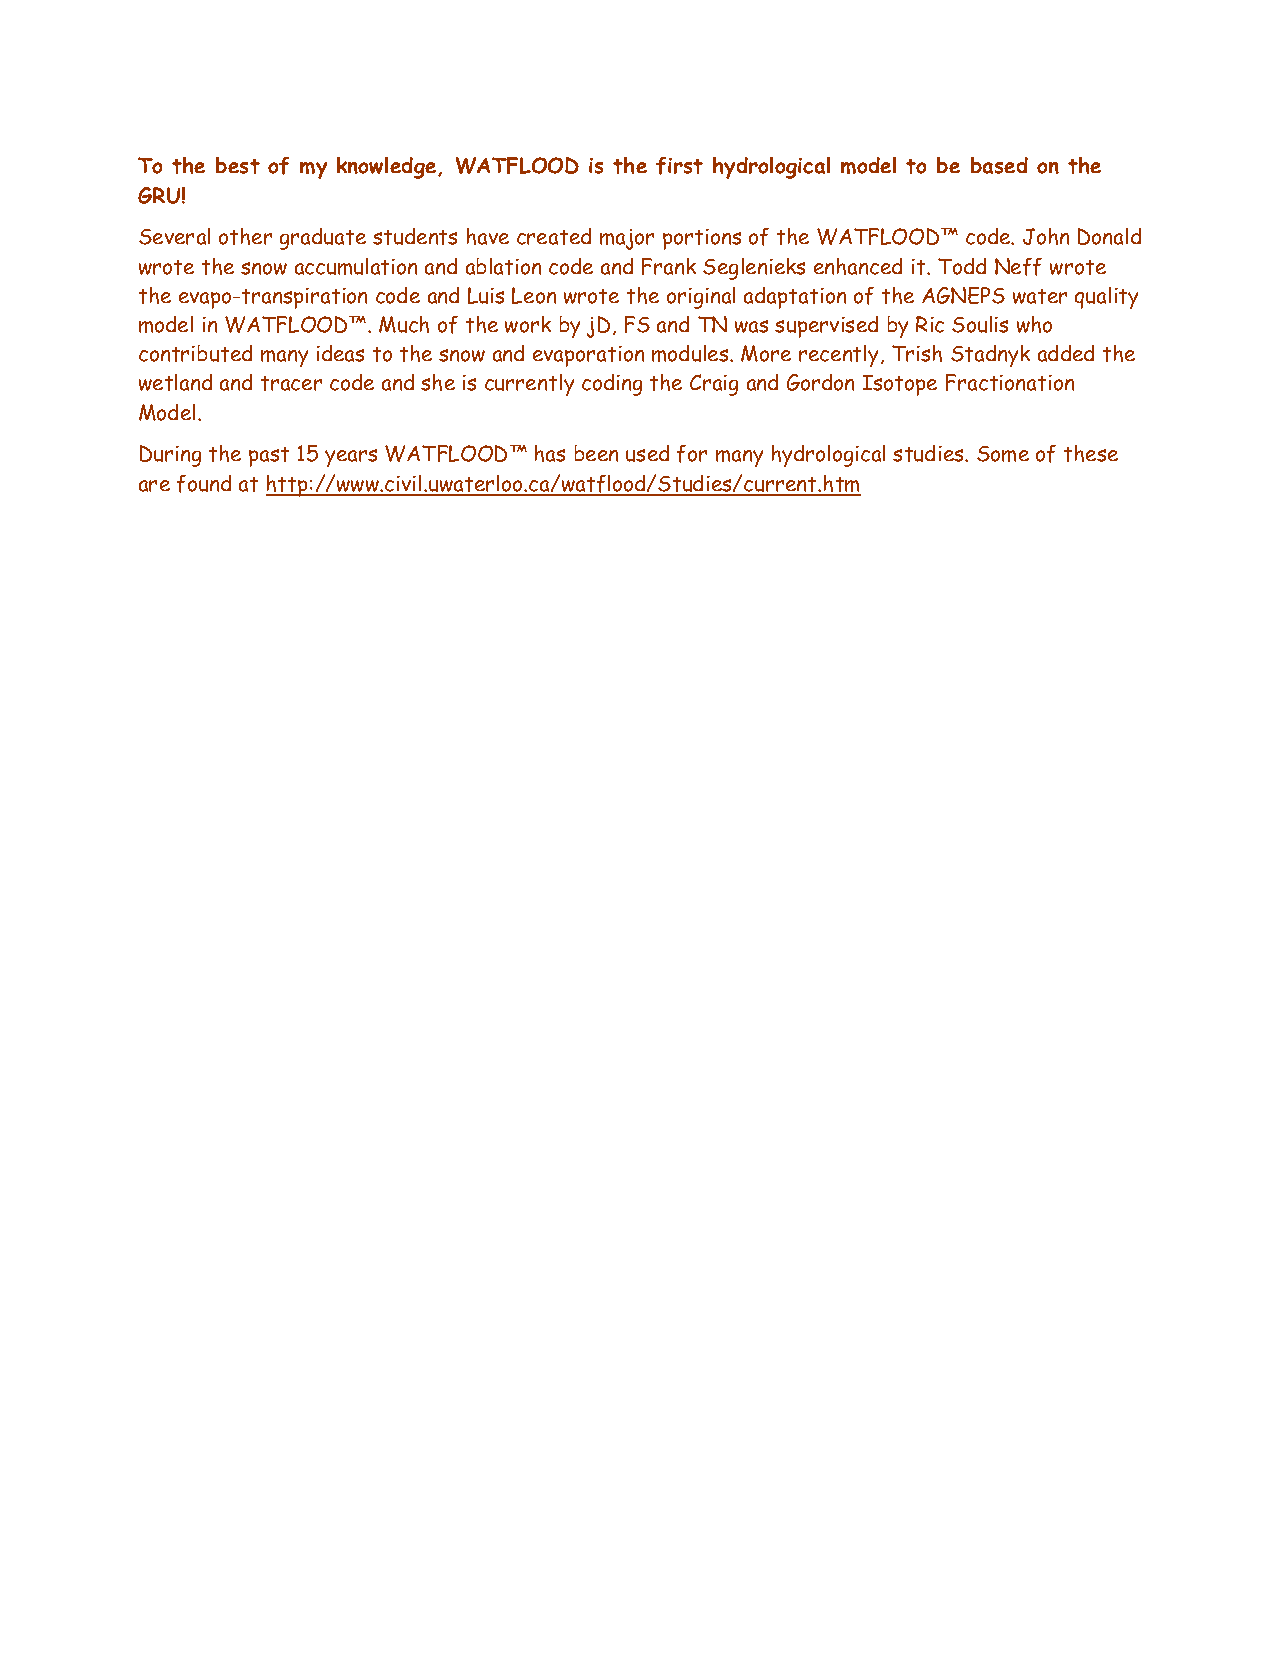 The width and height of the image is (1283, 1660). Describe the element at coordinates (1010, 382) in the image. I see `Fractionation` at that location.
